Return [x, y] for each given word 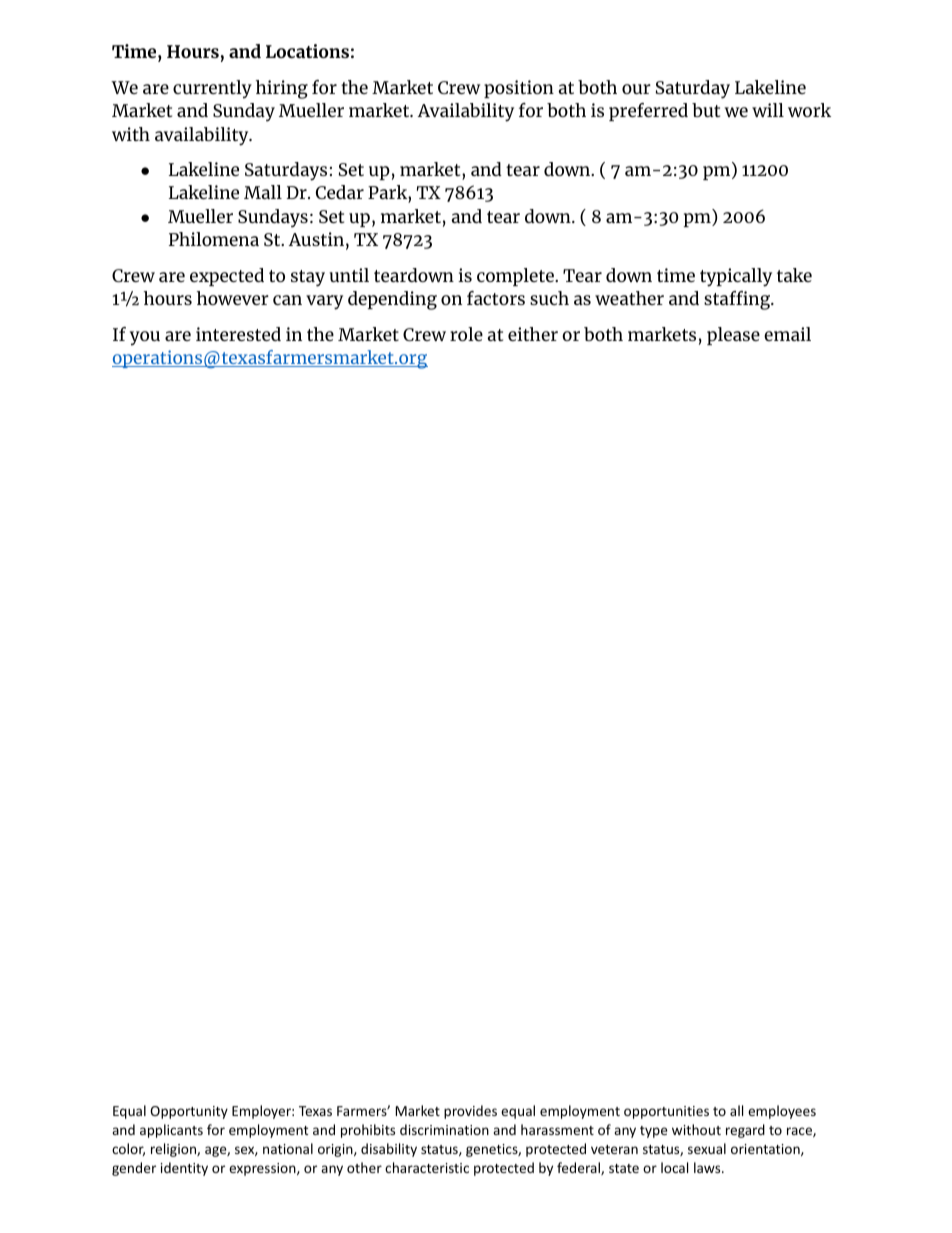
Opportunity [189, 1112]
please [733, 336]
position [519, 89]
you [145, 338]
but [706, 110]
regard [745, 1131]
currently [212, 89]
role [466, 334]
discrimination [444, 1129]
